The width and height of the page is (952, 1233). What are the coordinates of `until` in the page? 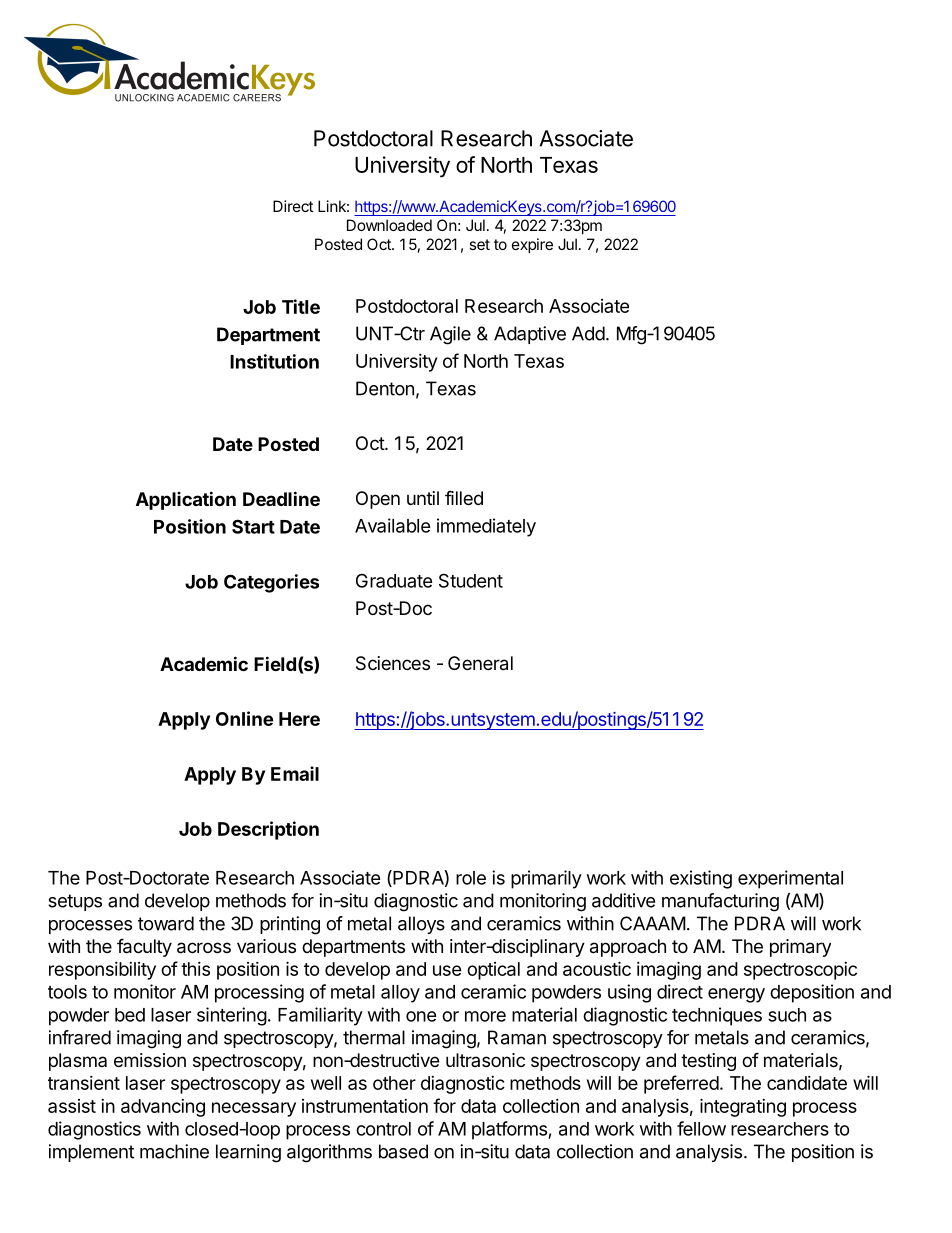 It's located at (423, 498).
